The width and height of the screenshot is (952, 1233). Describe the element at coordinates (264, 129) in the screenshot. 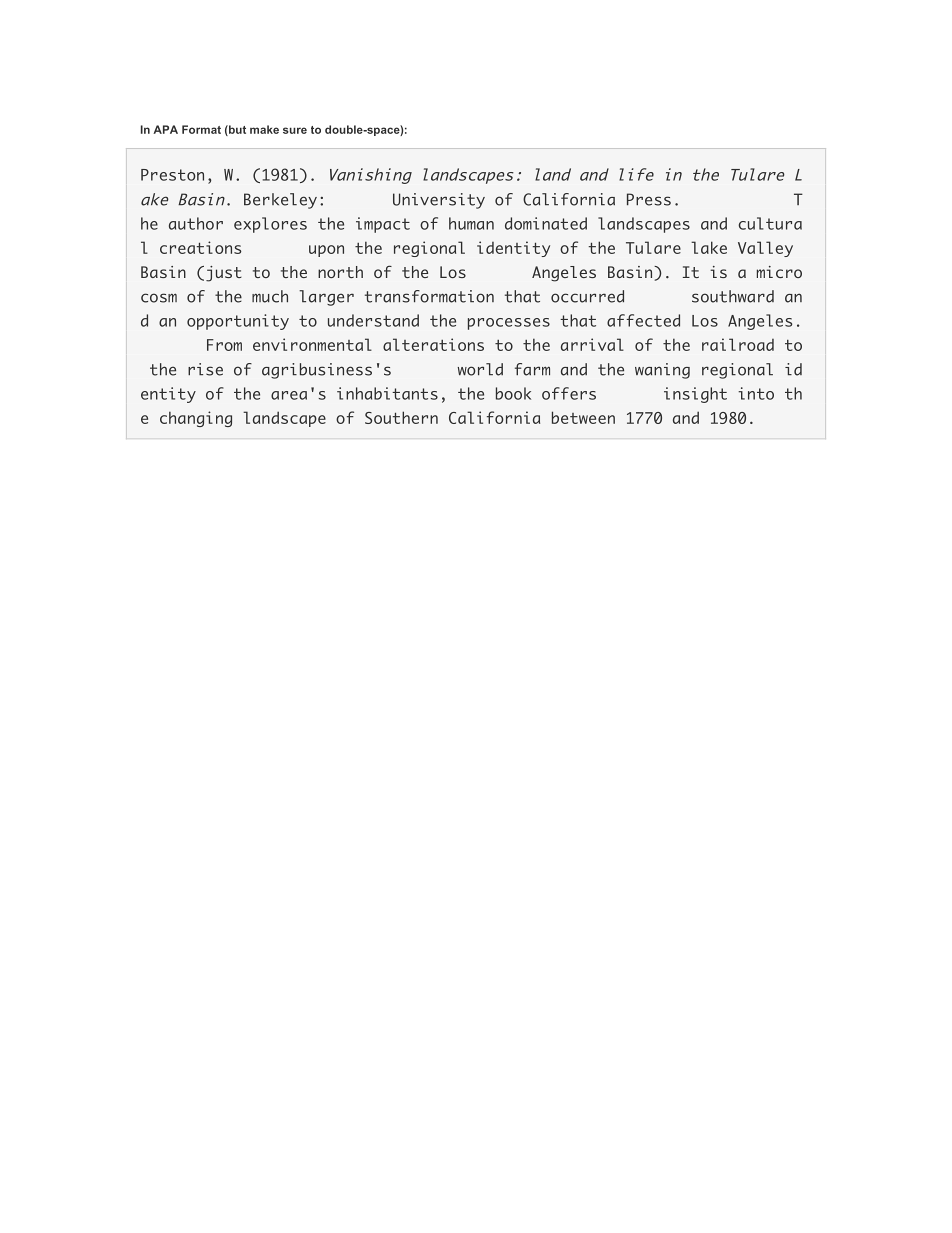

I see `make` at that location.
